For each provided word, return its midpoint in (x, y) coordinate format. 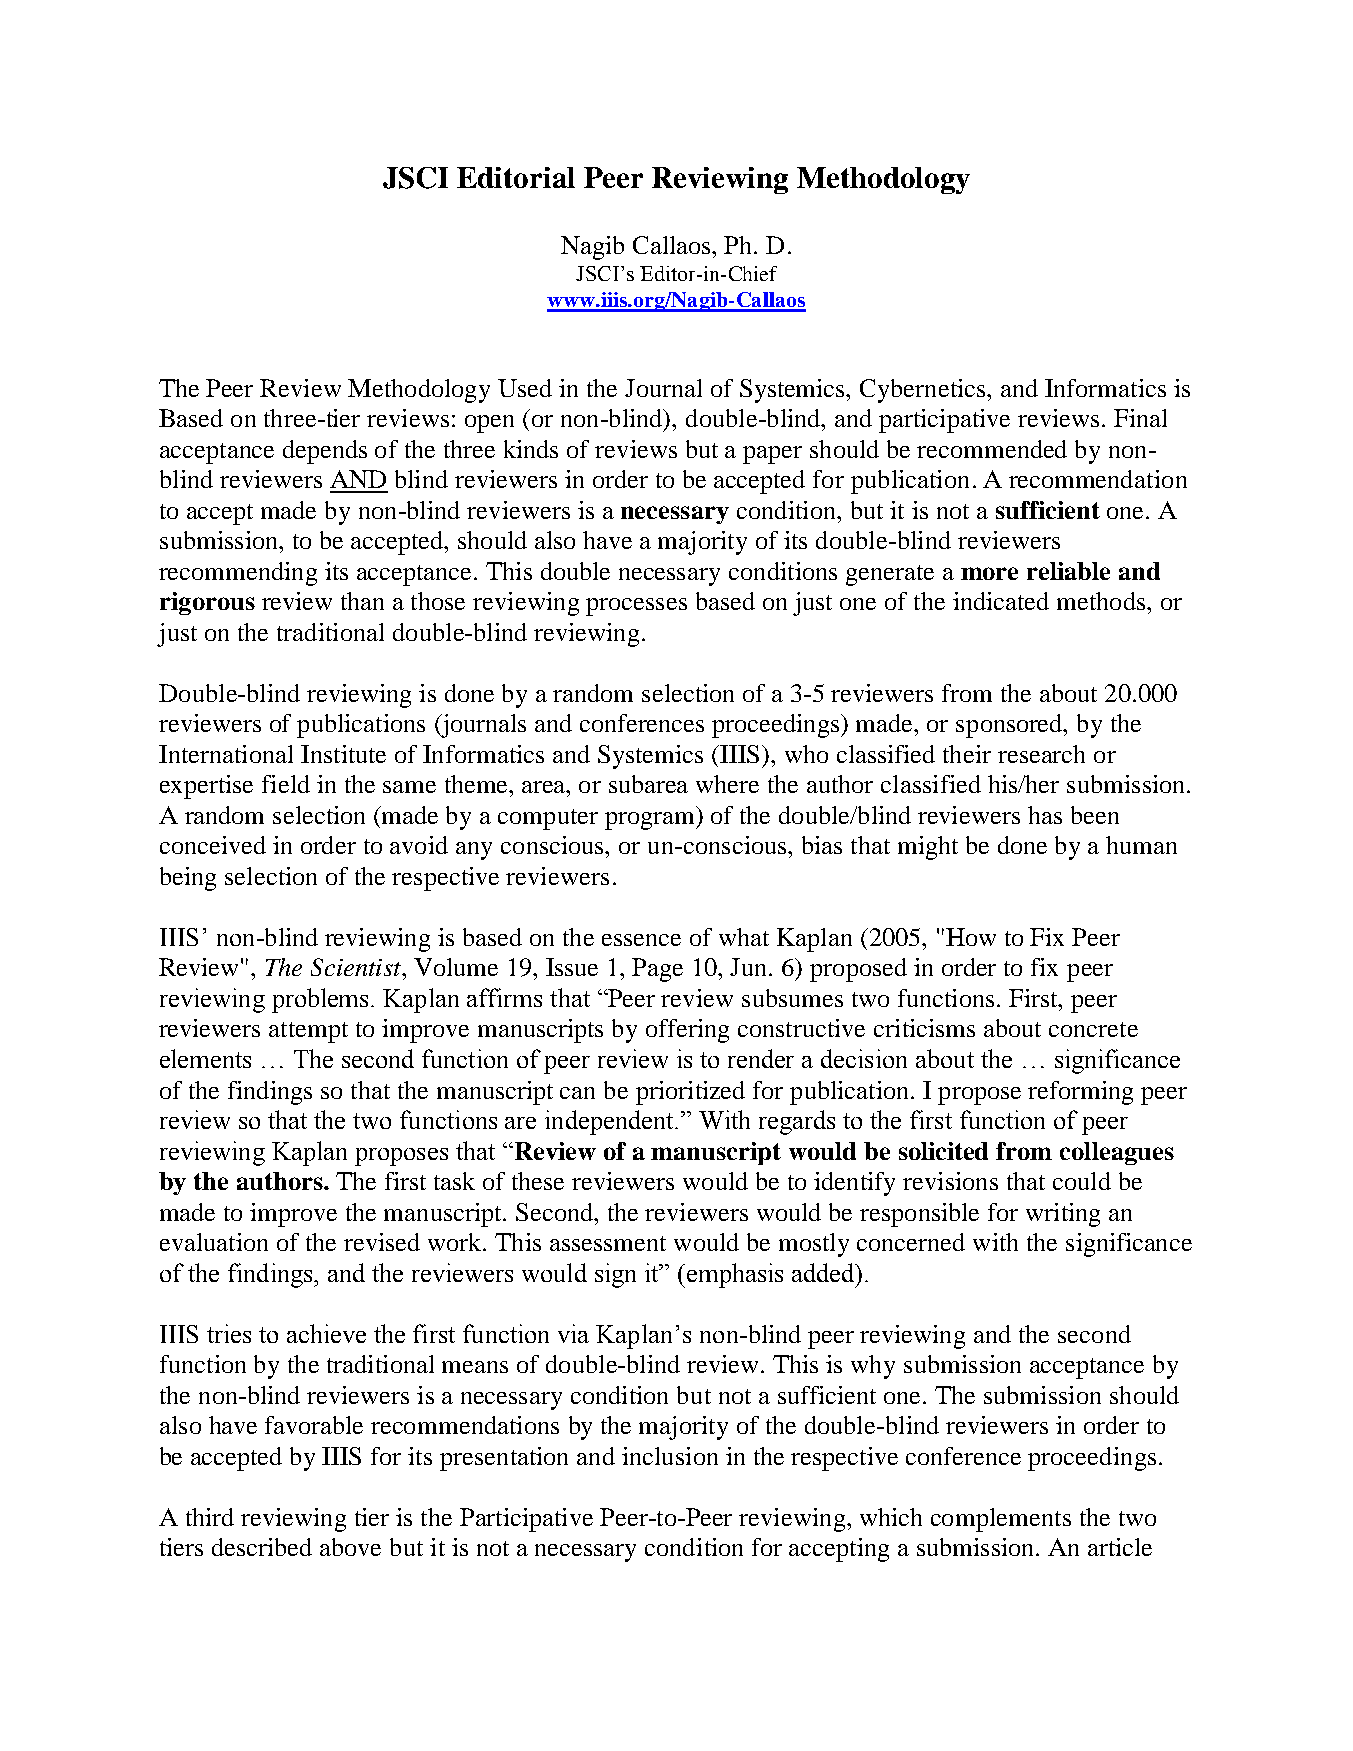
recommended (992, 449)
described (262, 1547)
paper (772, 455)
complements (1001, 1520)
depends (325, 452)
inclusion (670, 1456)
